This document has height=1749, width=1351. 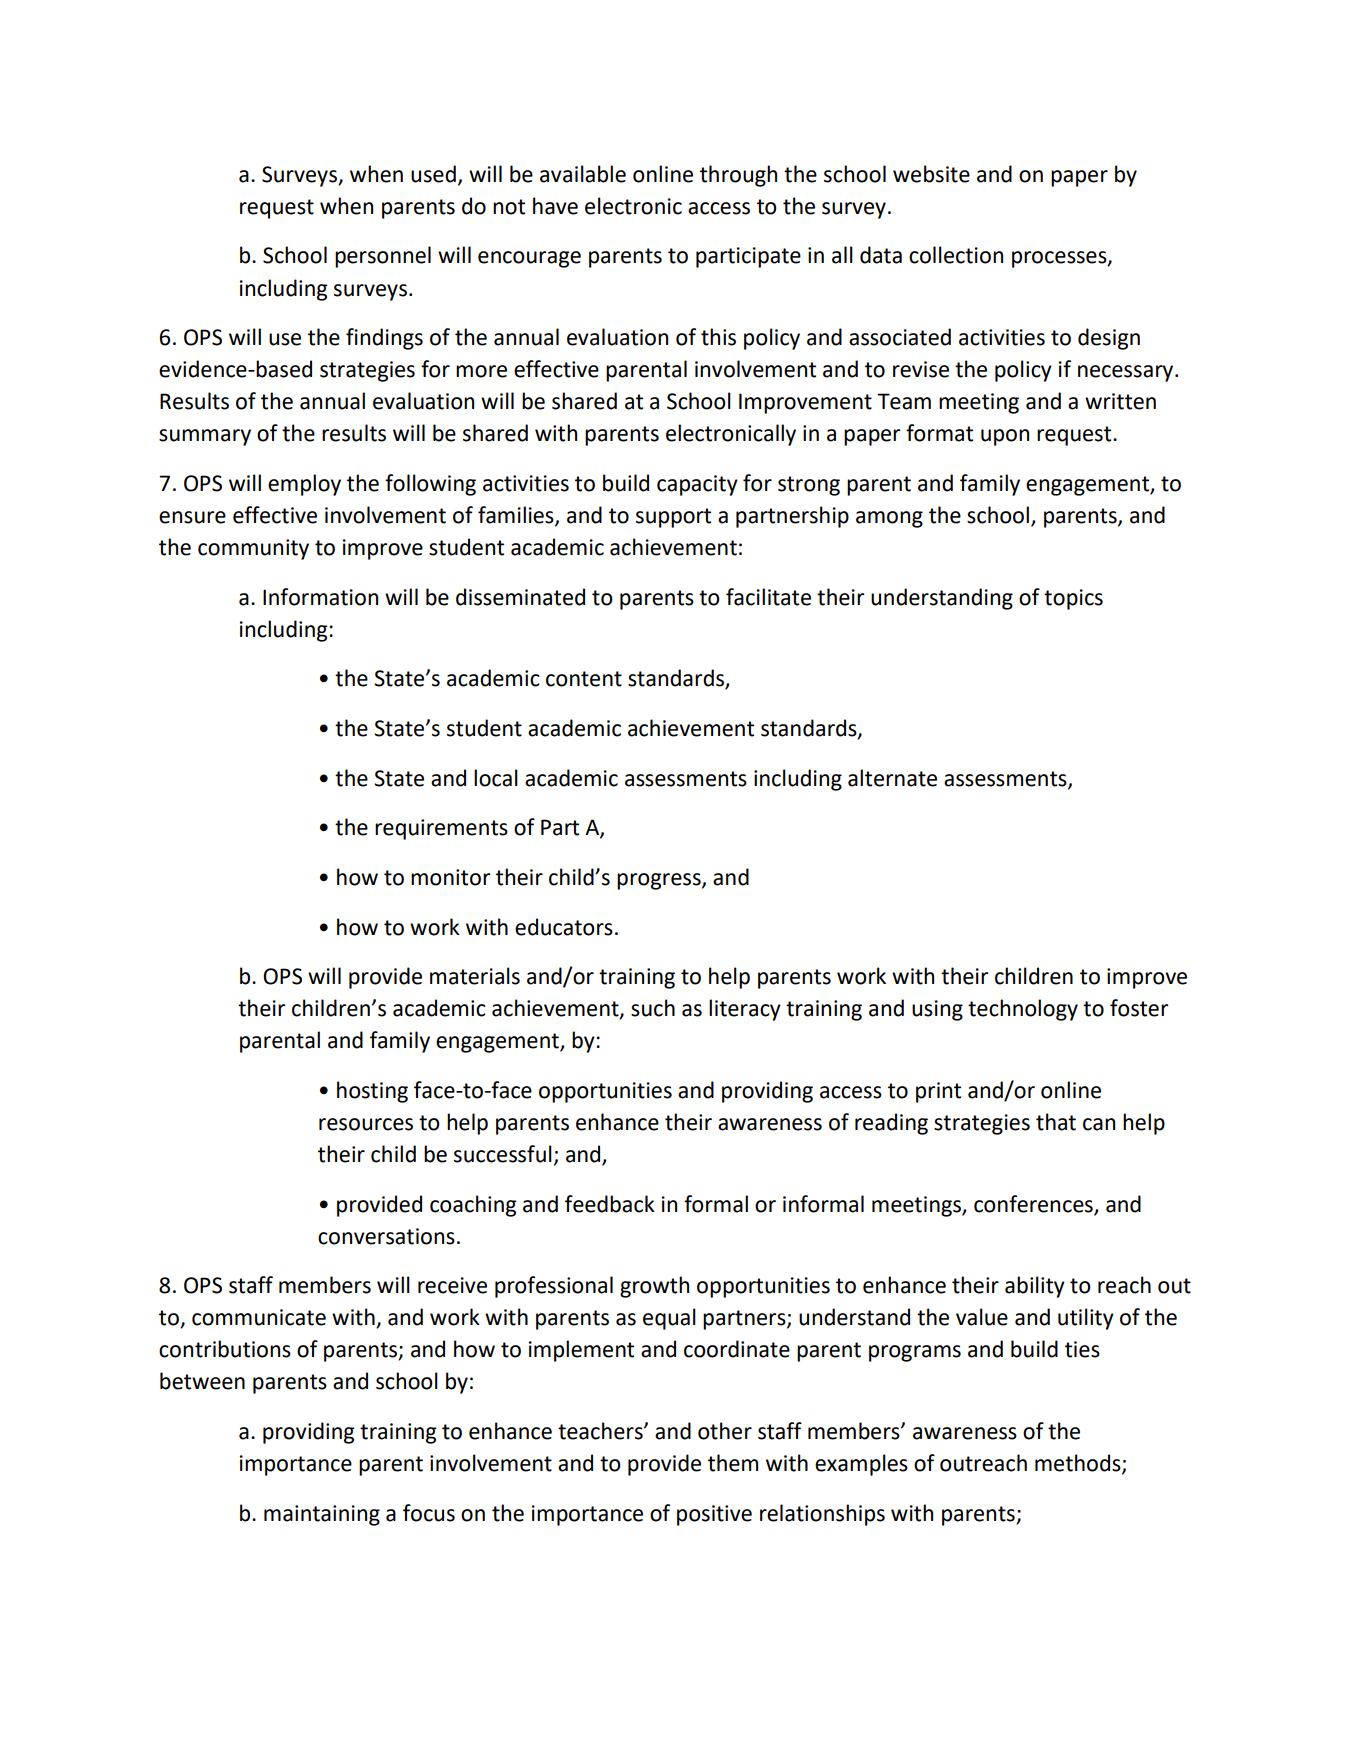 I want to click on maintaining, so click(x=322, y=1515).
